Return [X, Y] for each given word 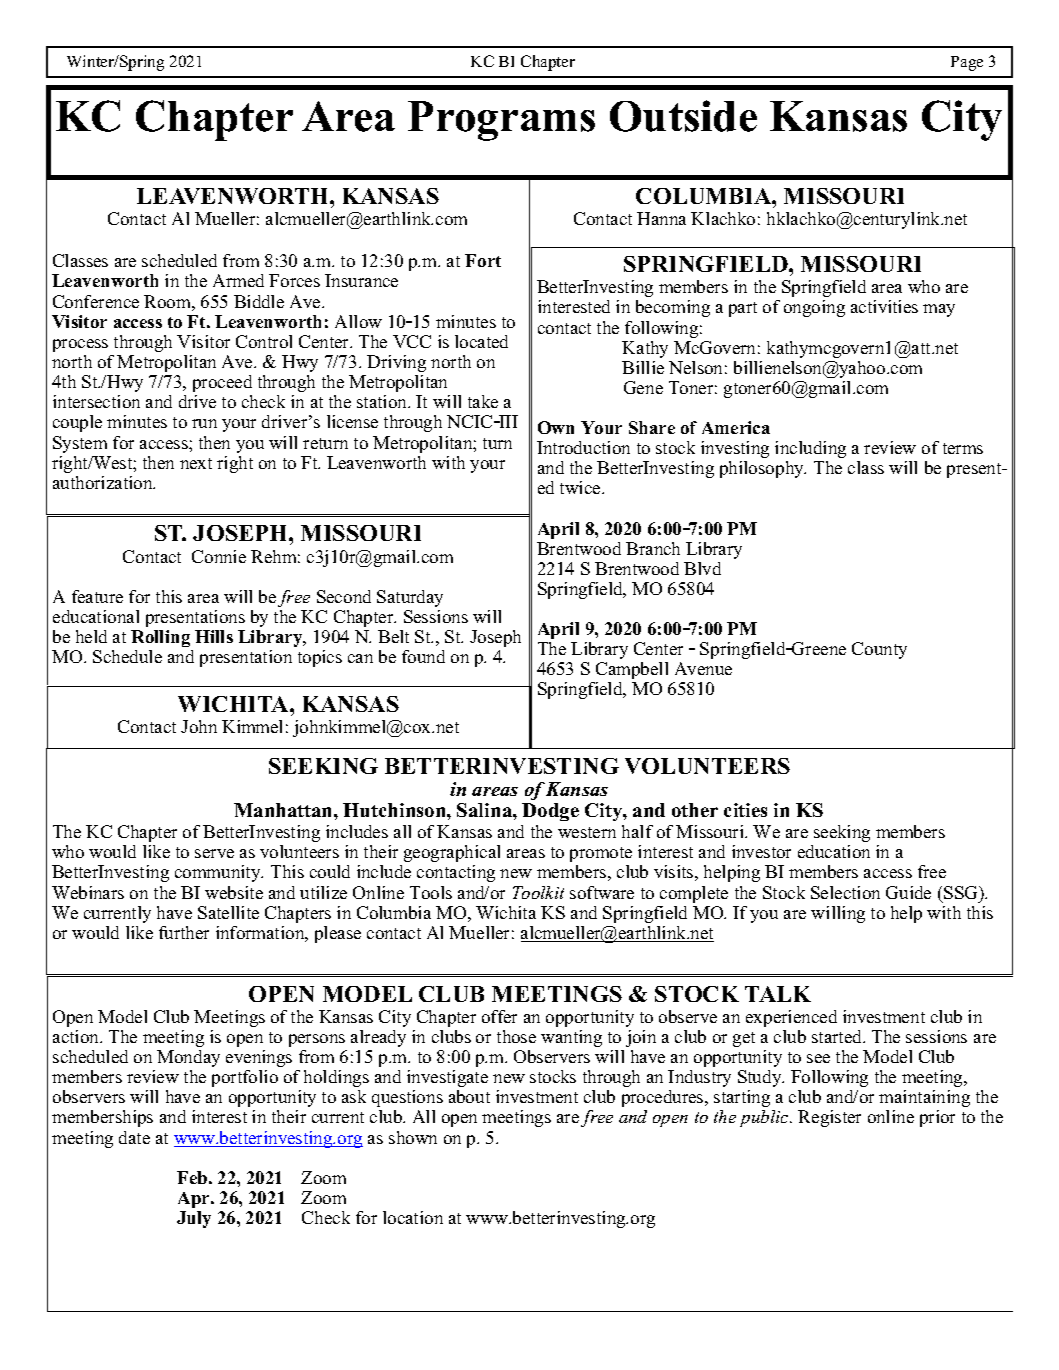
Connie [219, 556]
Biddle [259, 301]
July [194, 1219]
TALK [778, 994]
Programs [501, 121]
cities [745, 810]
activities [884, 306]
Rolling [160, 638]
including [810, 449]
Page [967, 63]
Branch [653, 548]
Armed [238, 280]
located [481, 341]
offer [499, 1016]
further [184, 932]
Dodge [550, 812]
